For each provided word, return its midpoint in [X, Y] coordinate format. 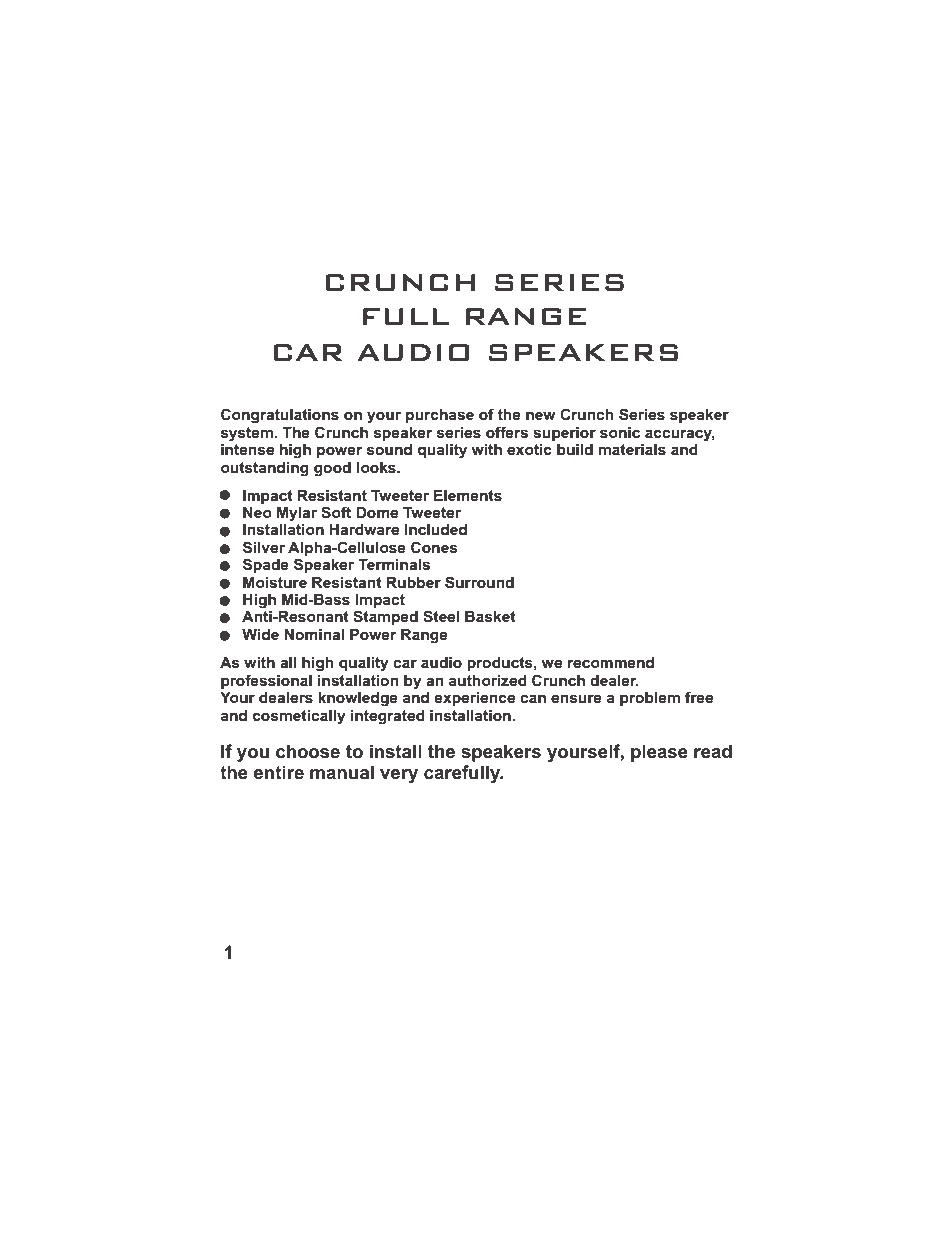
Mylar [297, 514]
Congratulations [280, 416]
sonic [620, 432]
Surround [479, 582]
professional [266, 681]
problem [650, 699]
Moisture [275, 582]
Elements [468, 495]
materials [632, 449]
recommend [611, 662]
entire [279, 772]
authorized [488, 680]
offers [507, 432]
